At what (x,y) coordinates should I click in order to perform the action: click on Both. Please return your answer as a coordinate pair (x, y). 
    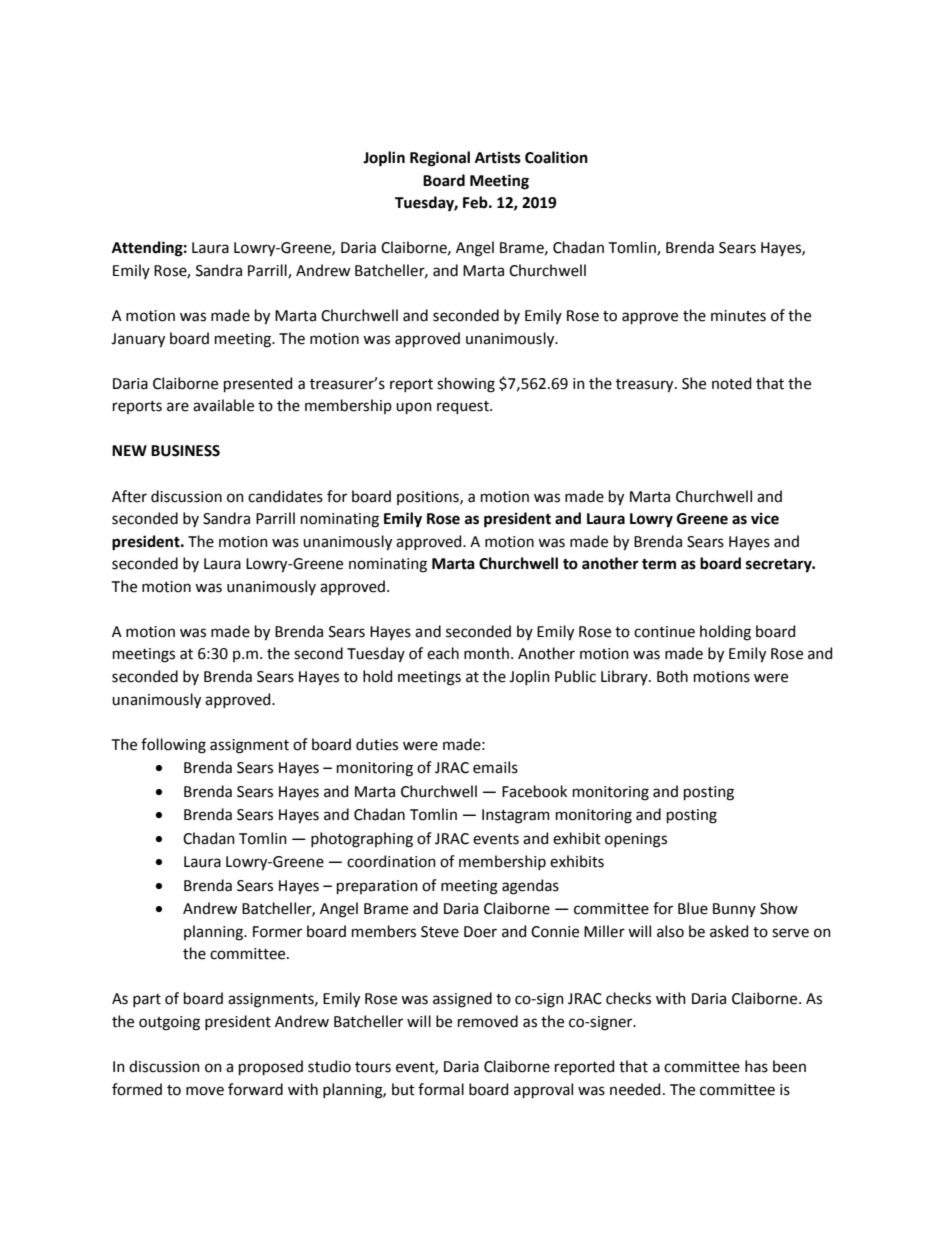
    Looking at the image, I should click on (672, 676).
